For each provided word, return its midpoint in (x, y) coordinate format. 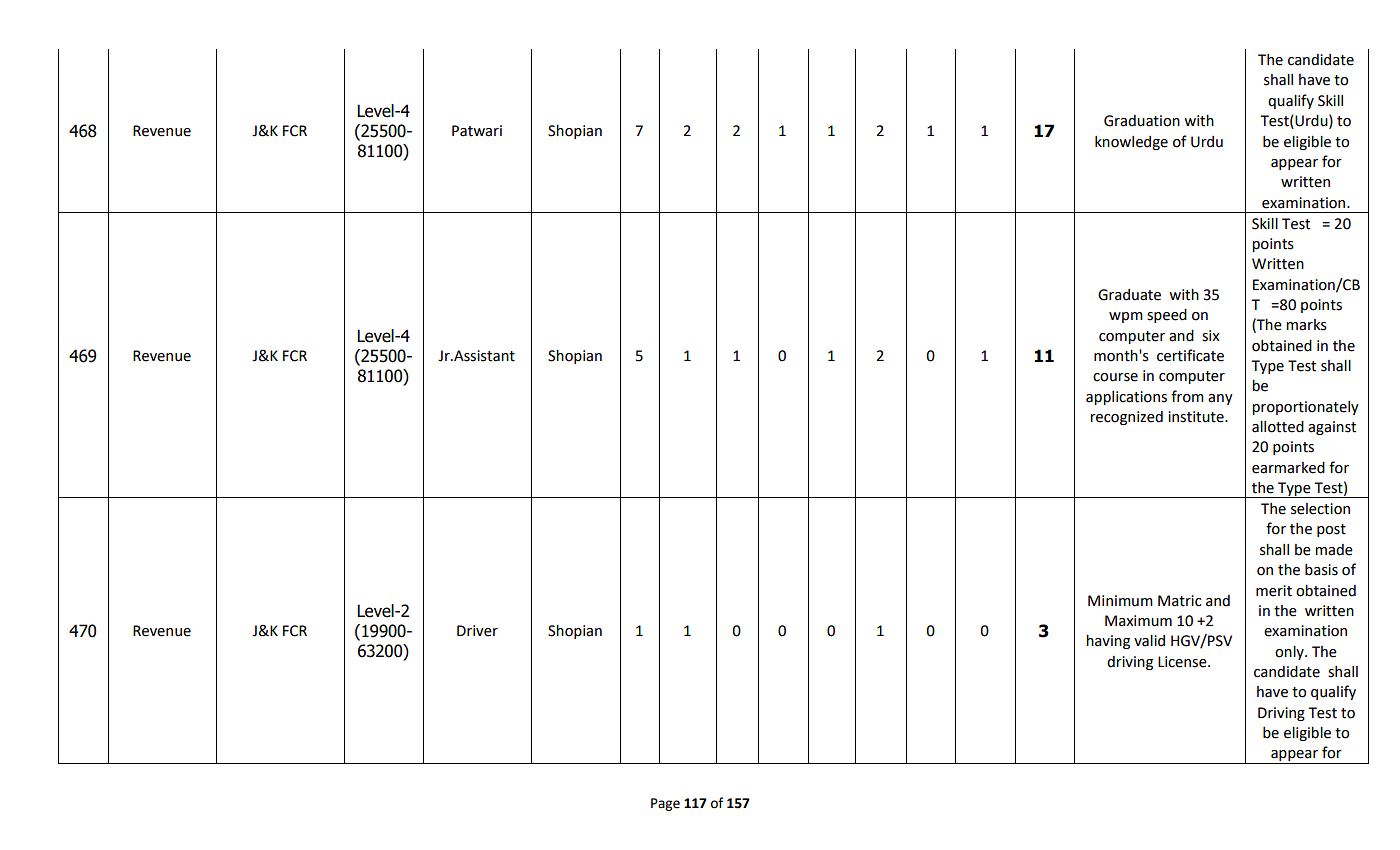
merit (1274, 591)
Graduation (1142, 121)
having (1108, 642)
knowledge (1131, 143)
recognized (1126, 418)
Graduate (1129, 295)
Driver (477, 631)
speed (1167, 316)
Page (665, 804)
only (1290, 653)
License (1183, 662)
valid (1149, 641)
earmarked (1288, 468)
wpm (1126, 317)
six (1210, 336)
